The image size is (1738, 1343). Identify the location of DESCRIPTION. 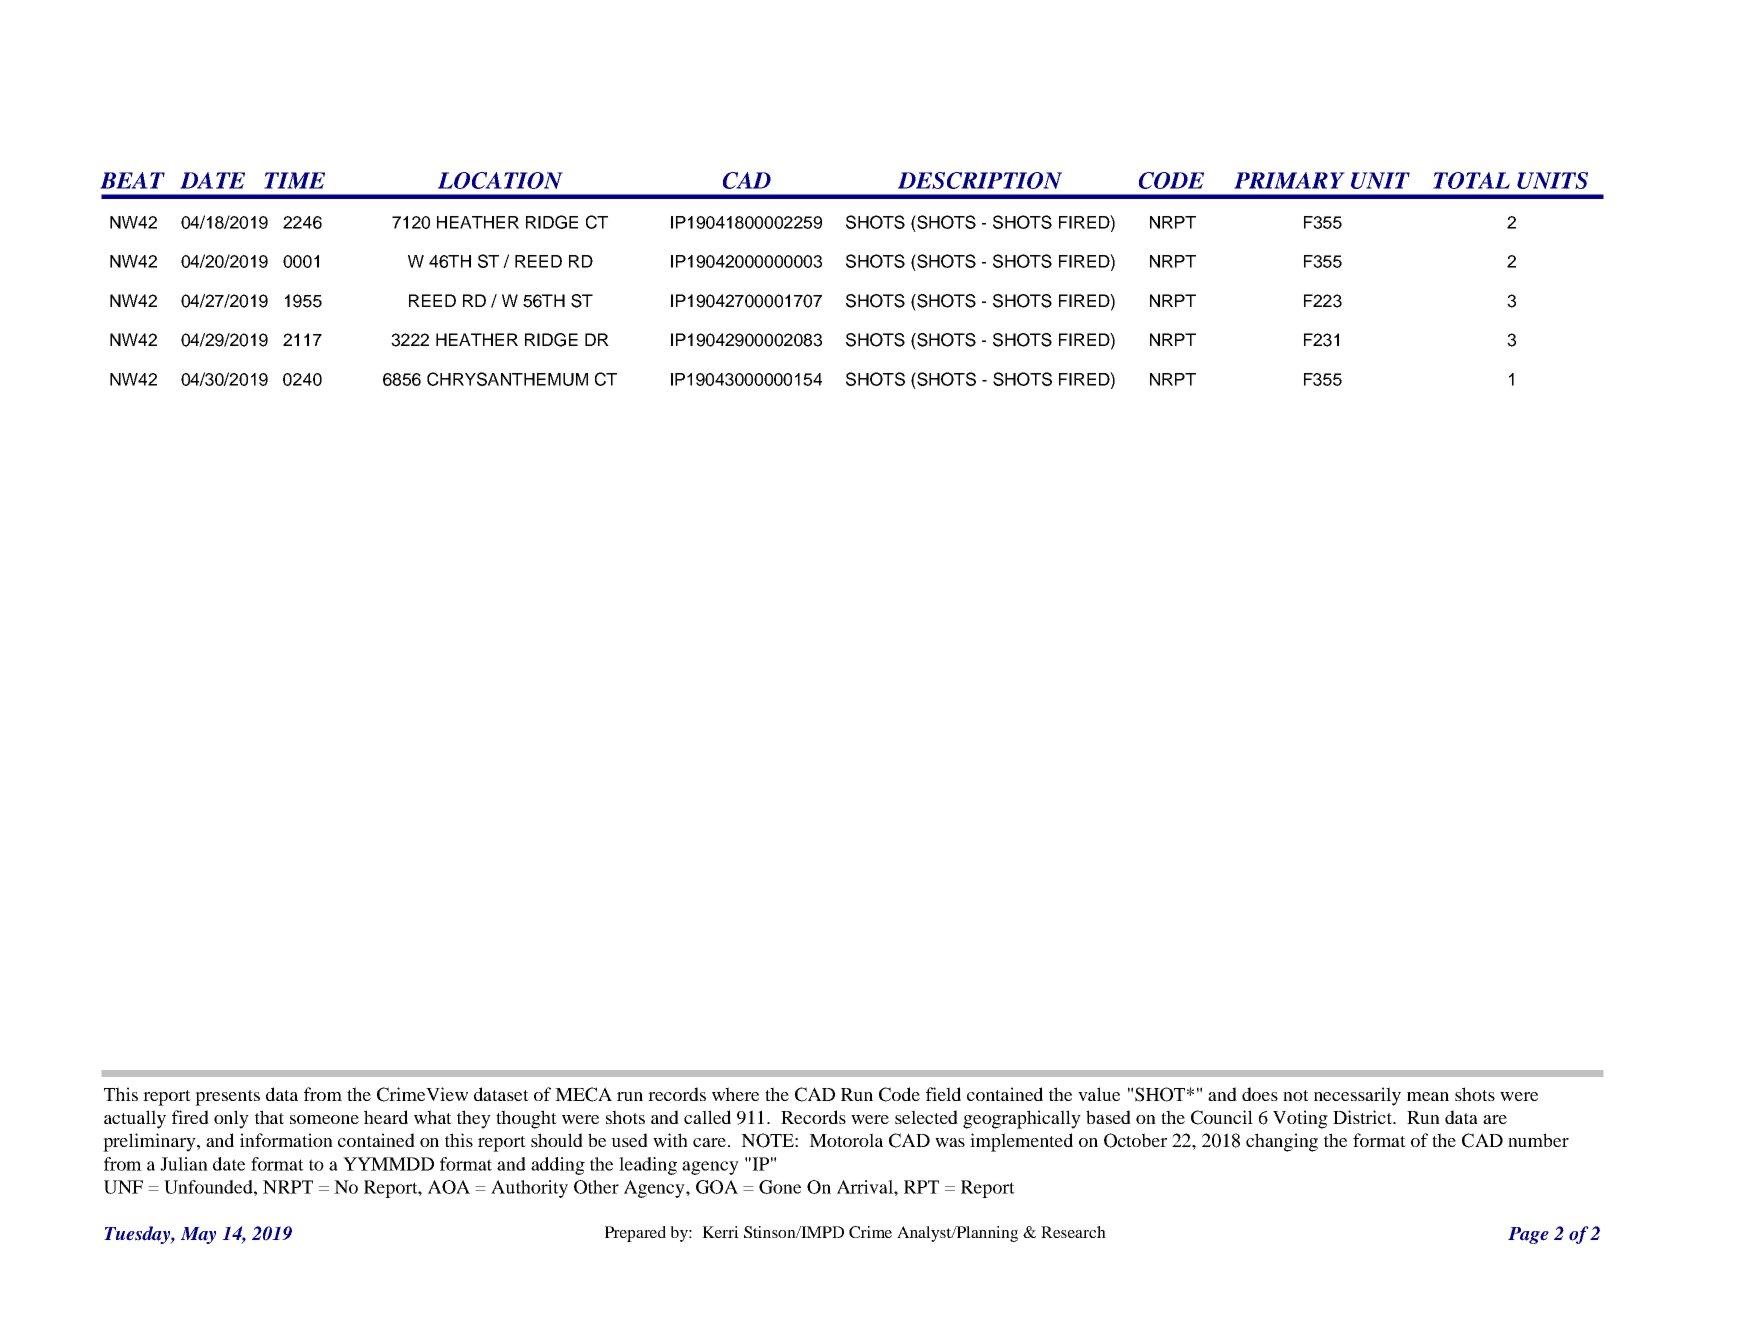
(980, 180).
